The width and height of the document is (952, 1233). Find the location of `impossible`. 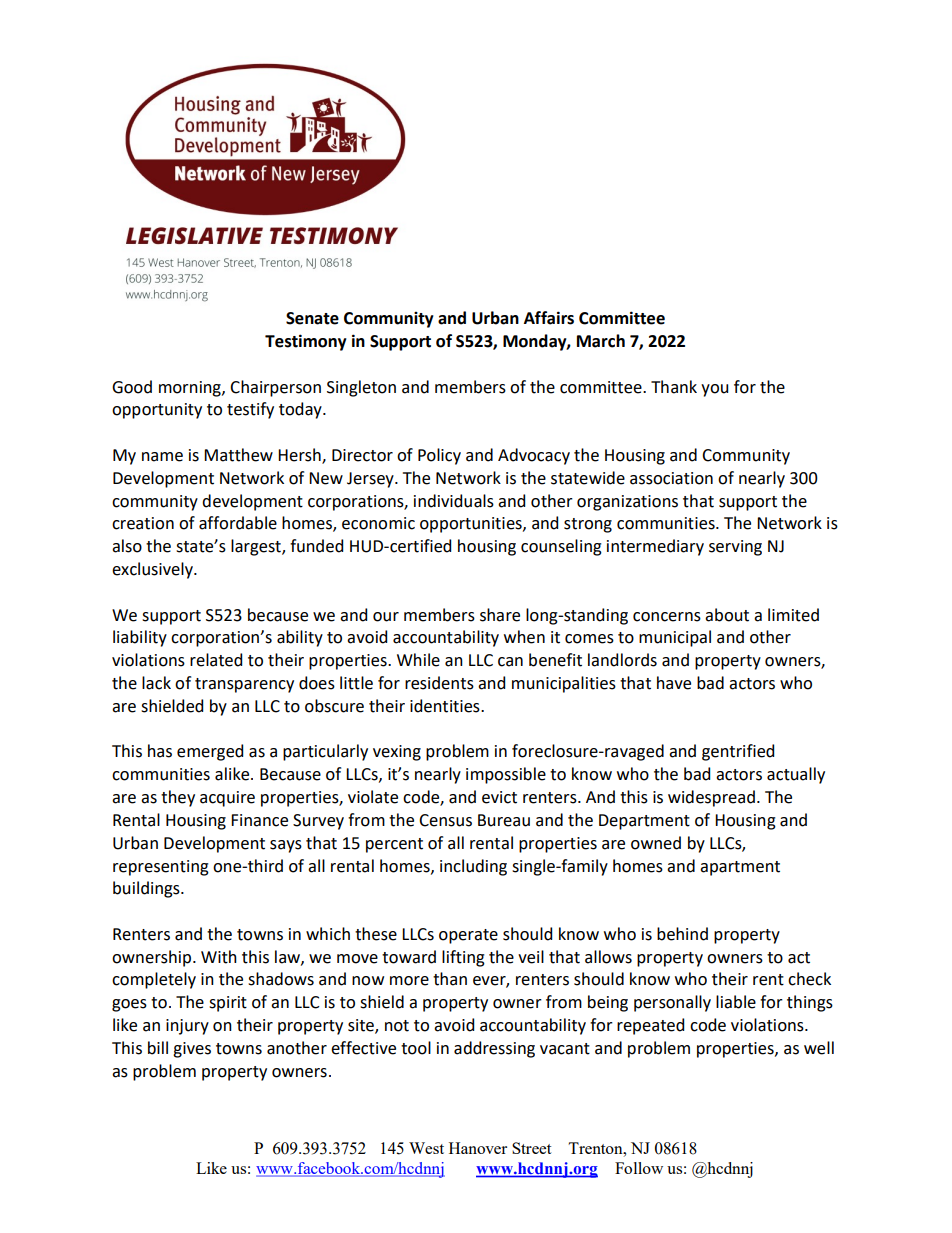

impossible is located at coordinates (506, 775).
